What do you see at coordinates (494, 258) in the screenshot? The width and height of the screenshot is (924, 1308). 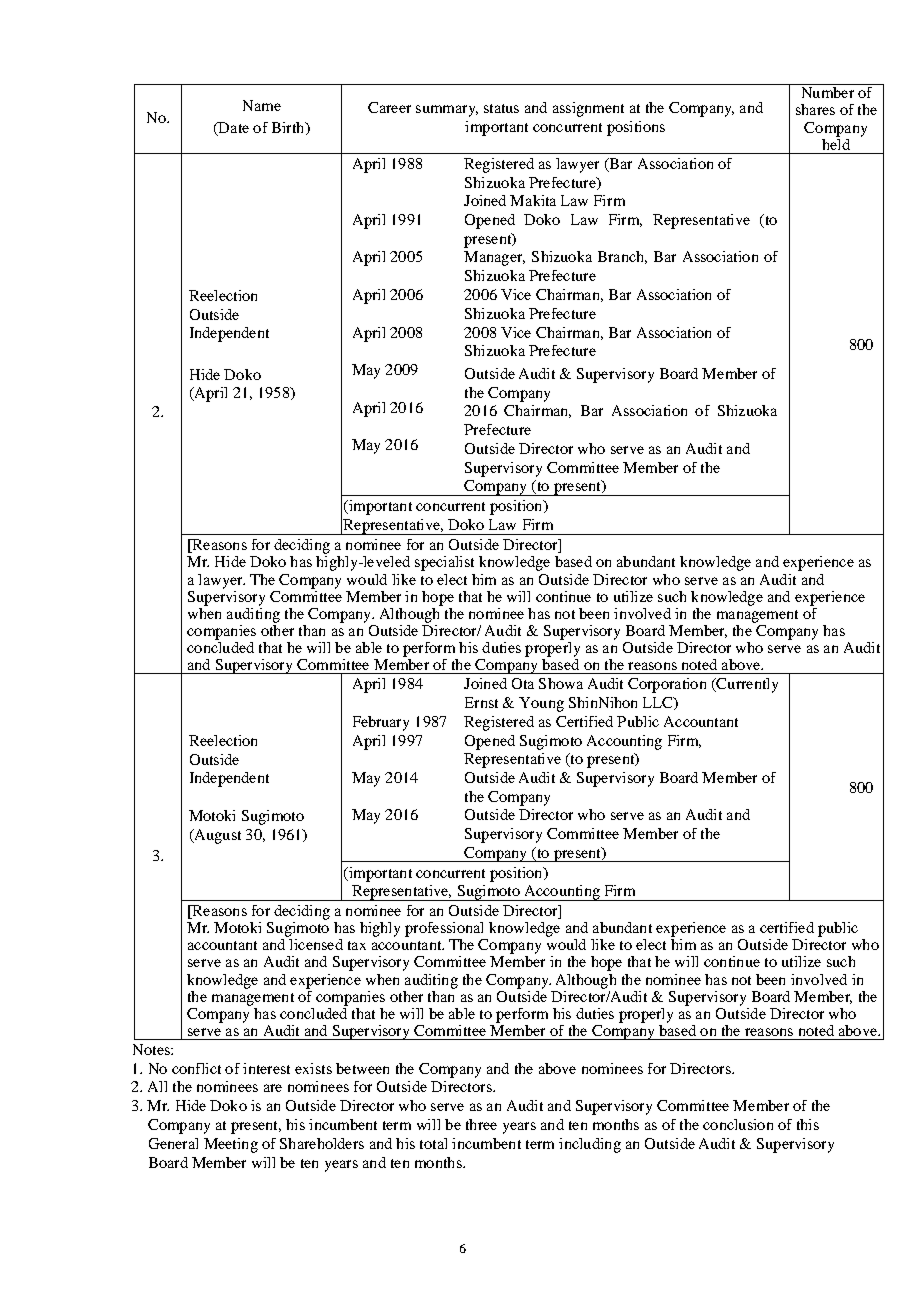 I see `Manager` at bounding box center [494, 258].
